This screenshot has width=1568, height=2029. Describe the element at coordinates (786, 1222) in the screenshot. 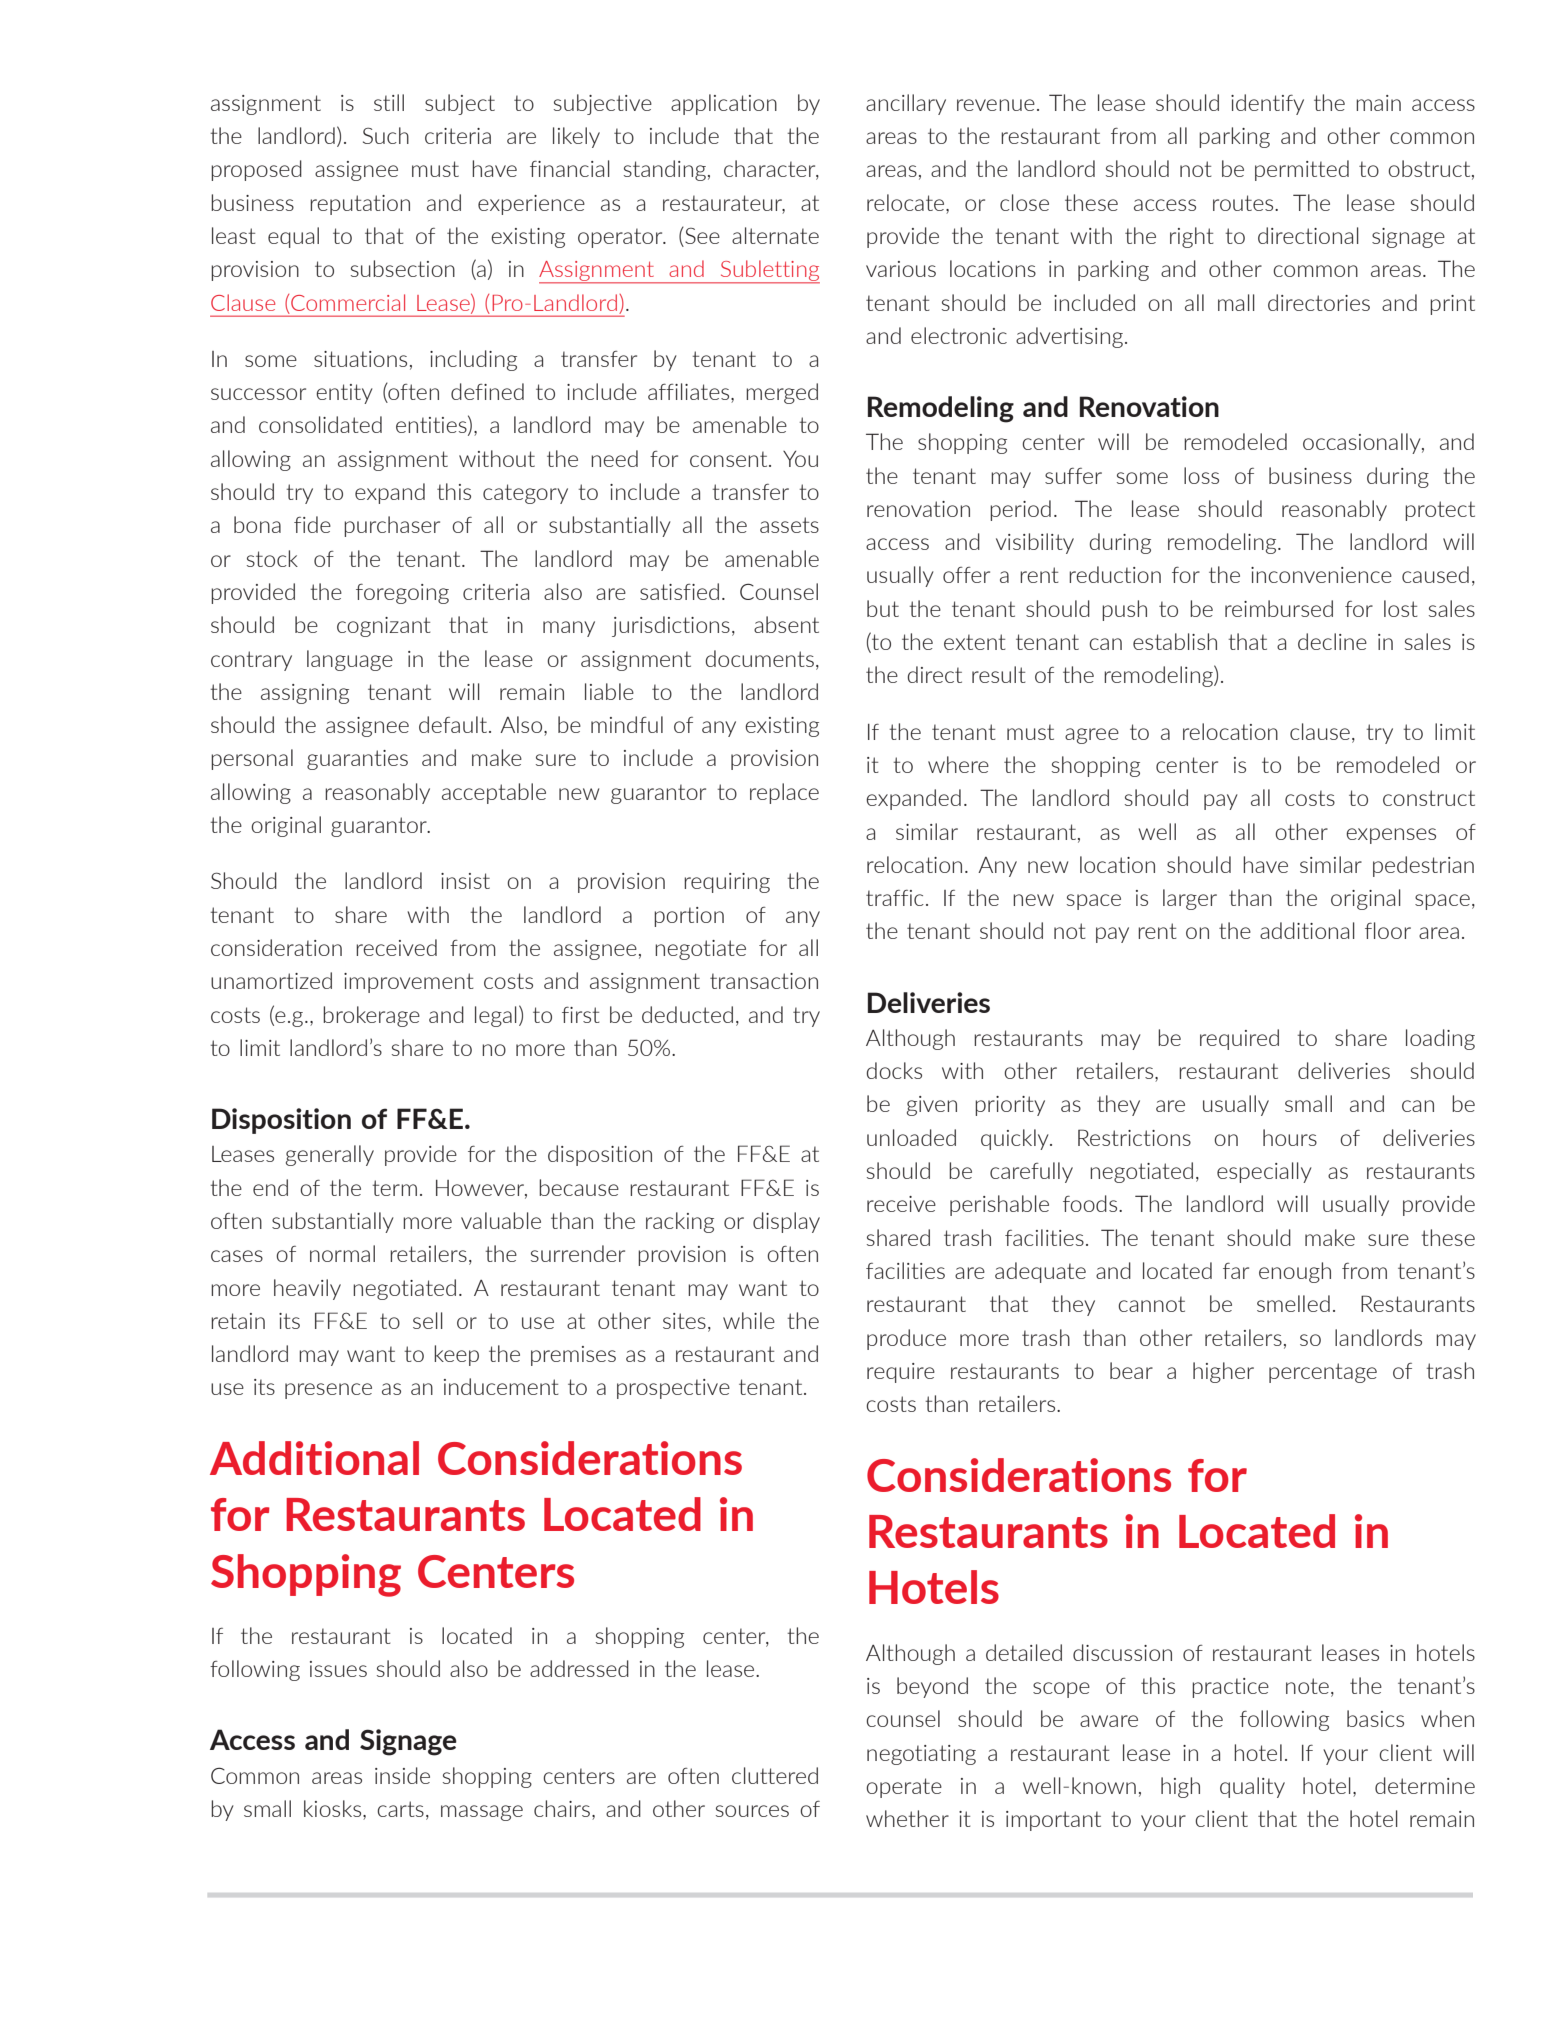

I see `display` at that location.
